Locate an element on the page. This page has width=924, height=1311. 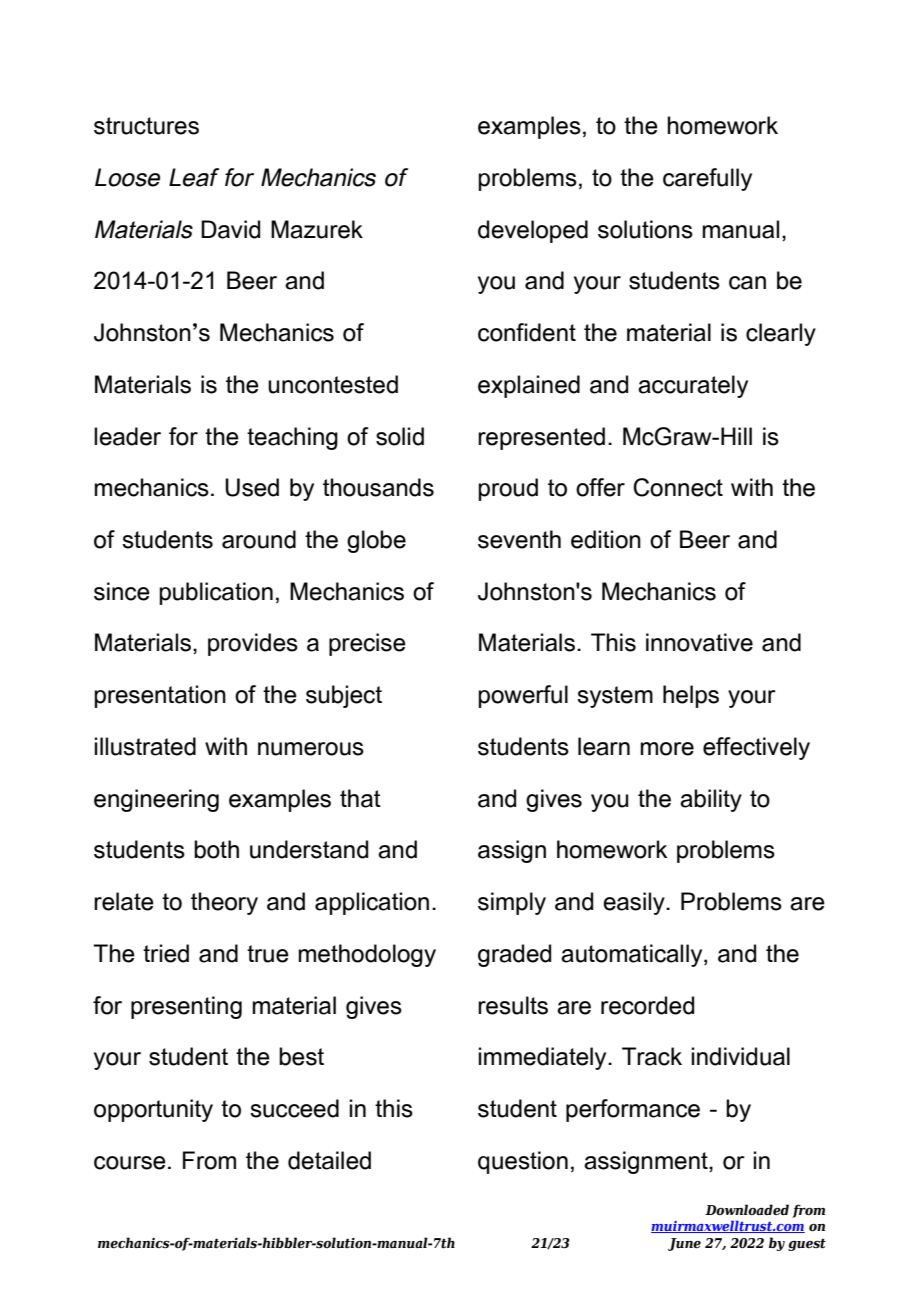
Leaf is located at coordinates (194, 177).
